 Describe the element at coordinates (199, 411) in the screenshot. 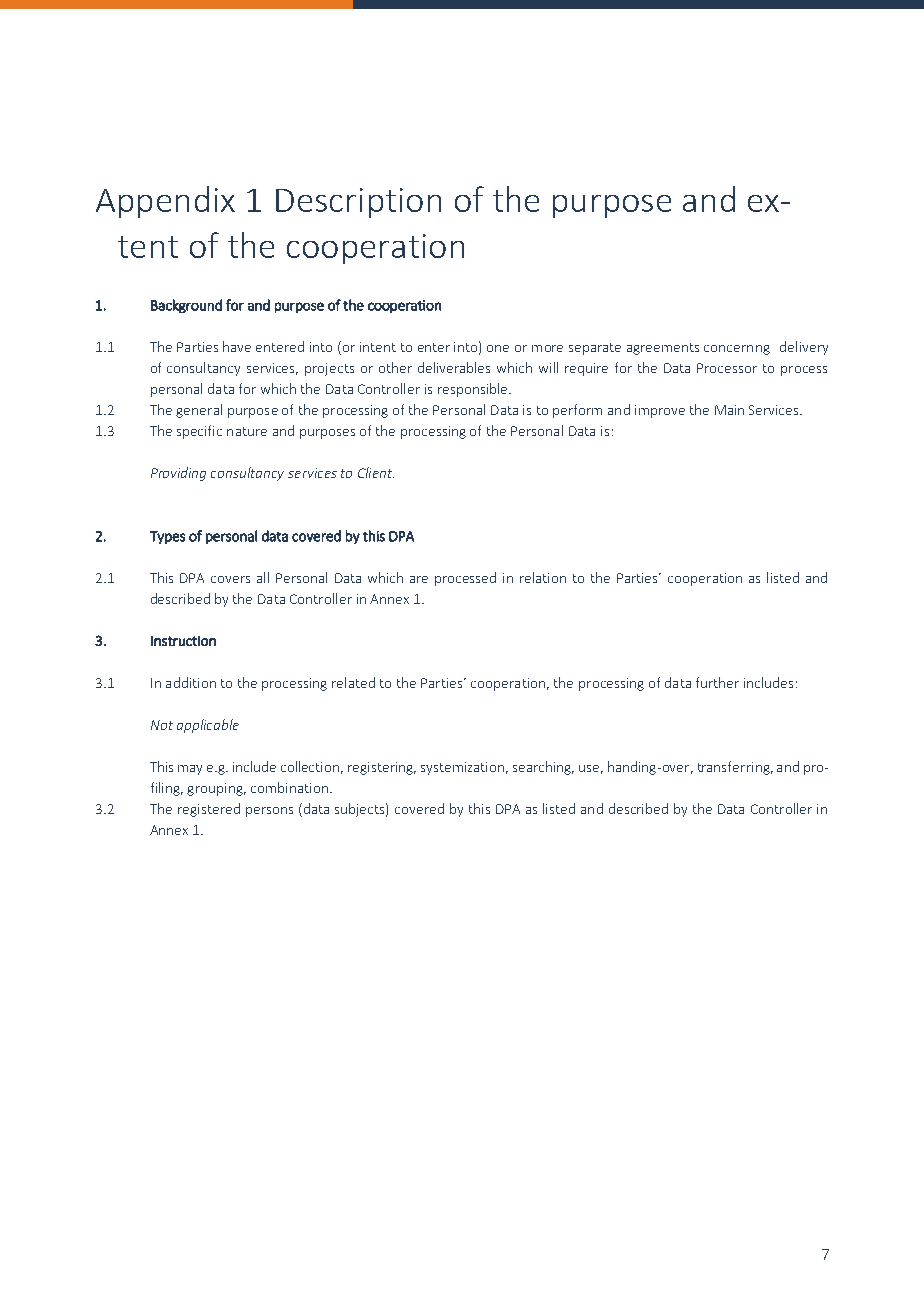

I see `general` at that location.
